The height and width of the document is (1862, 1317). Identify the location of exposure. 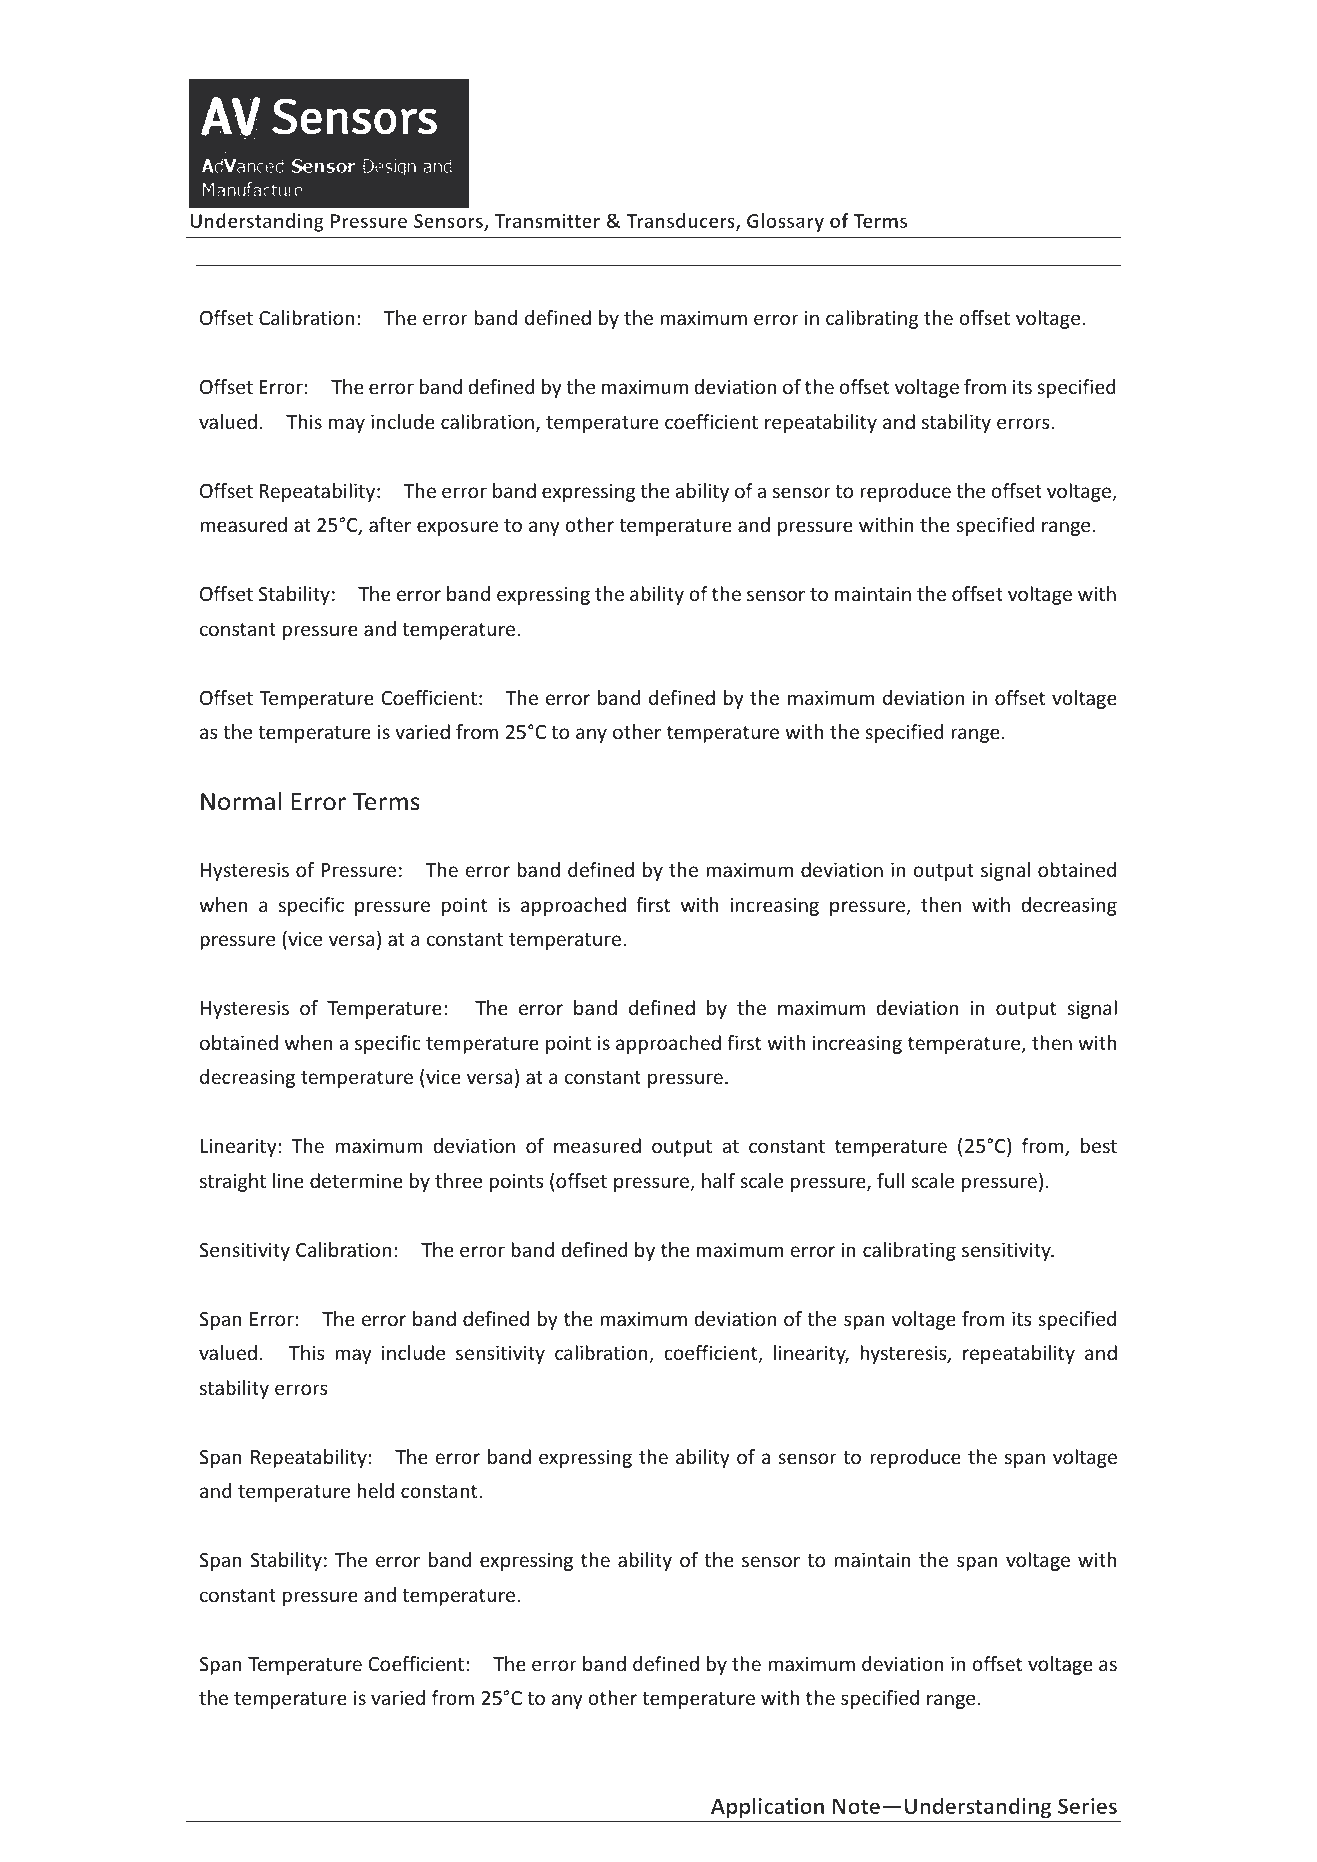
(457, 528).
